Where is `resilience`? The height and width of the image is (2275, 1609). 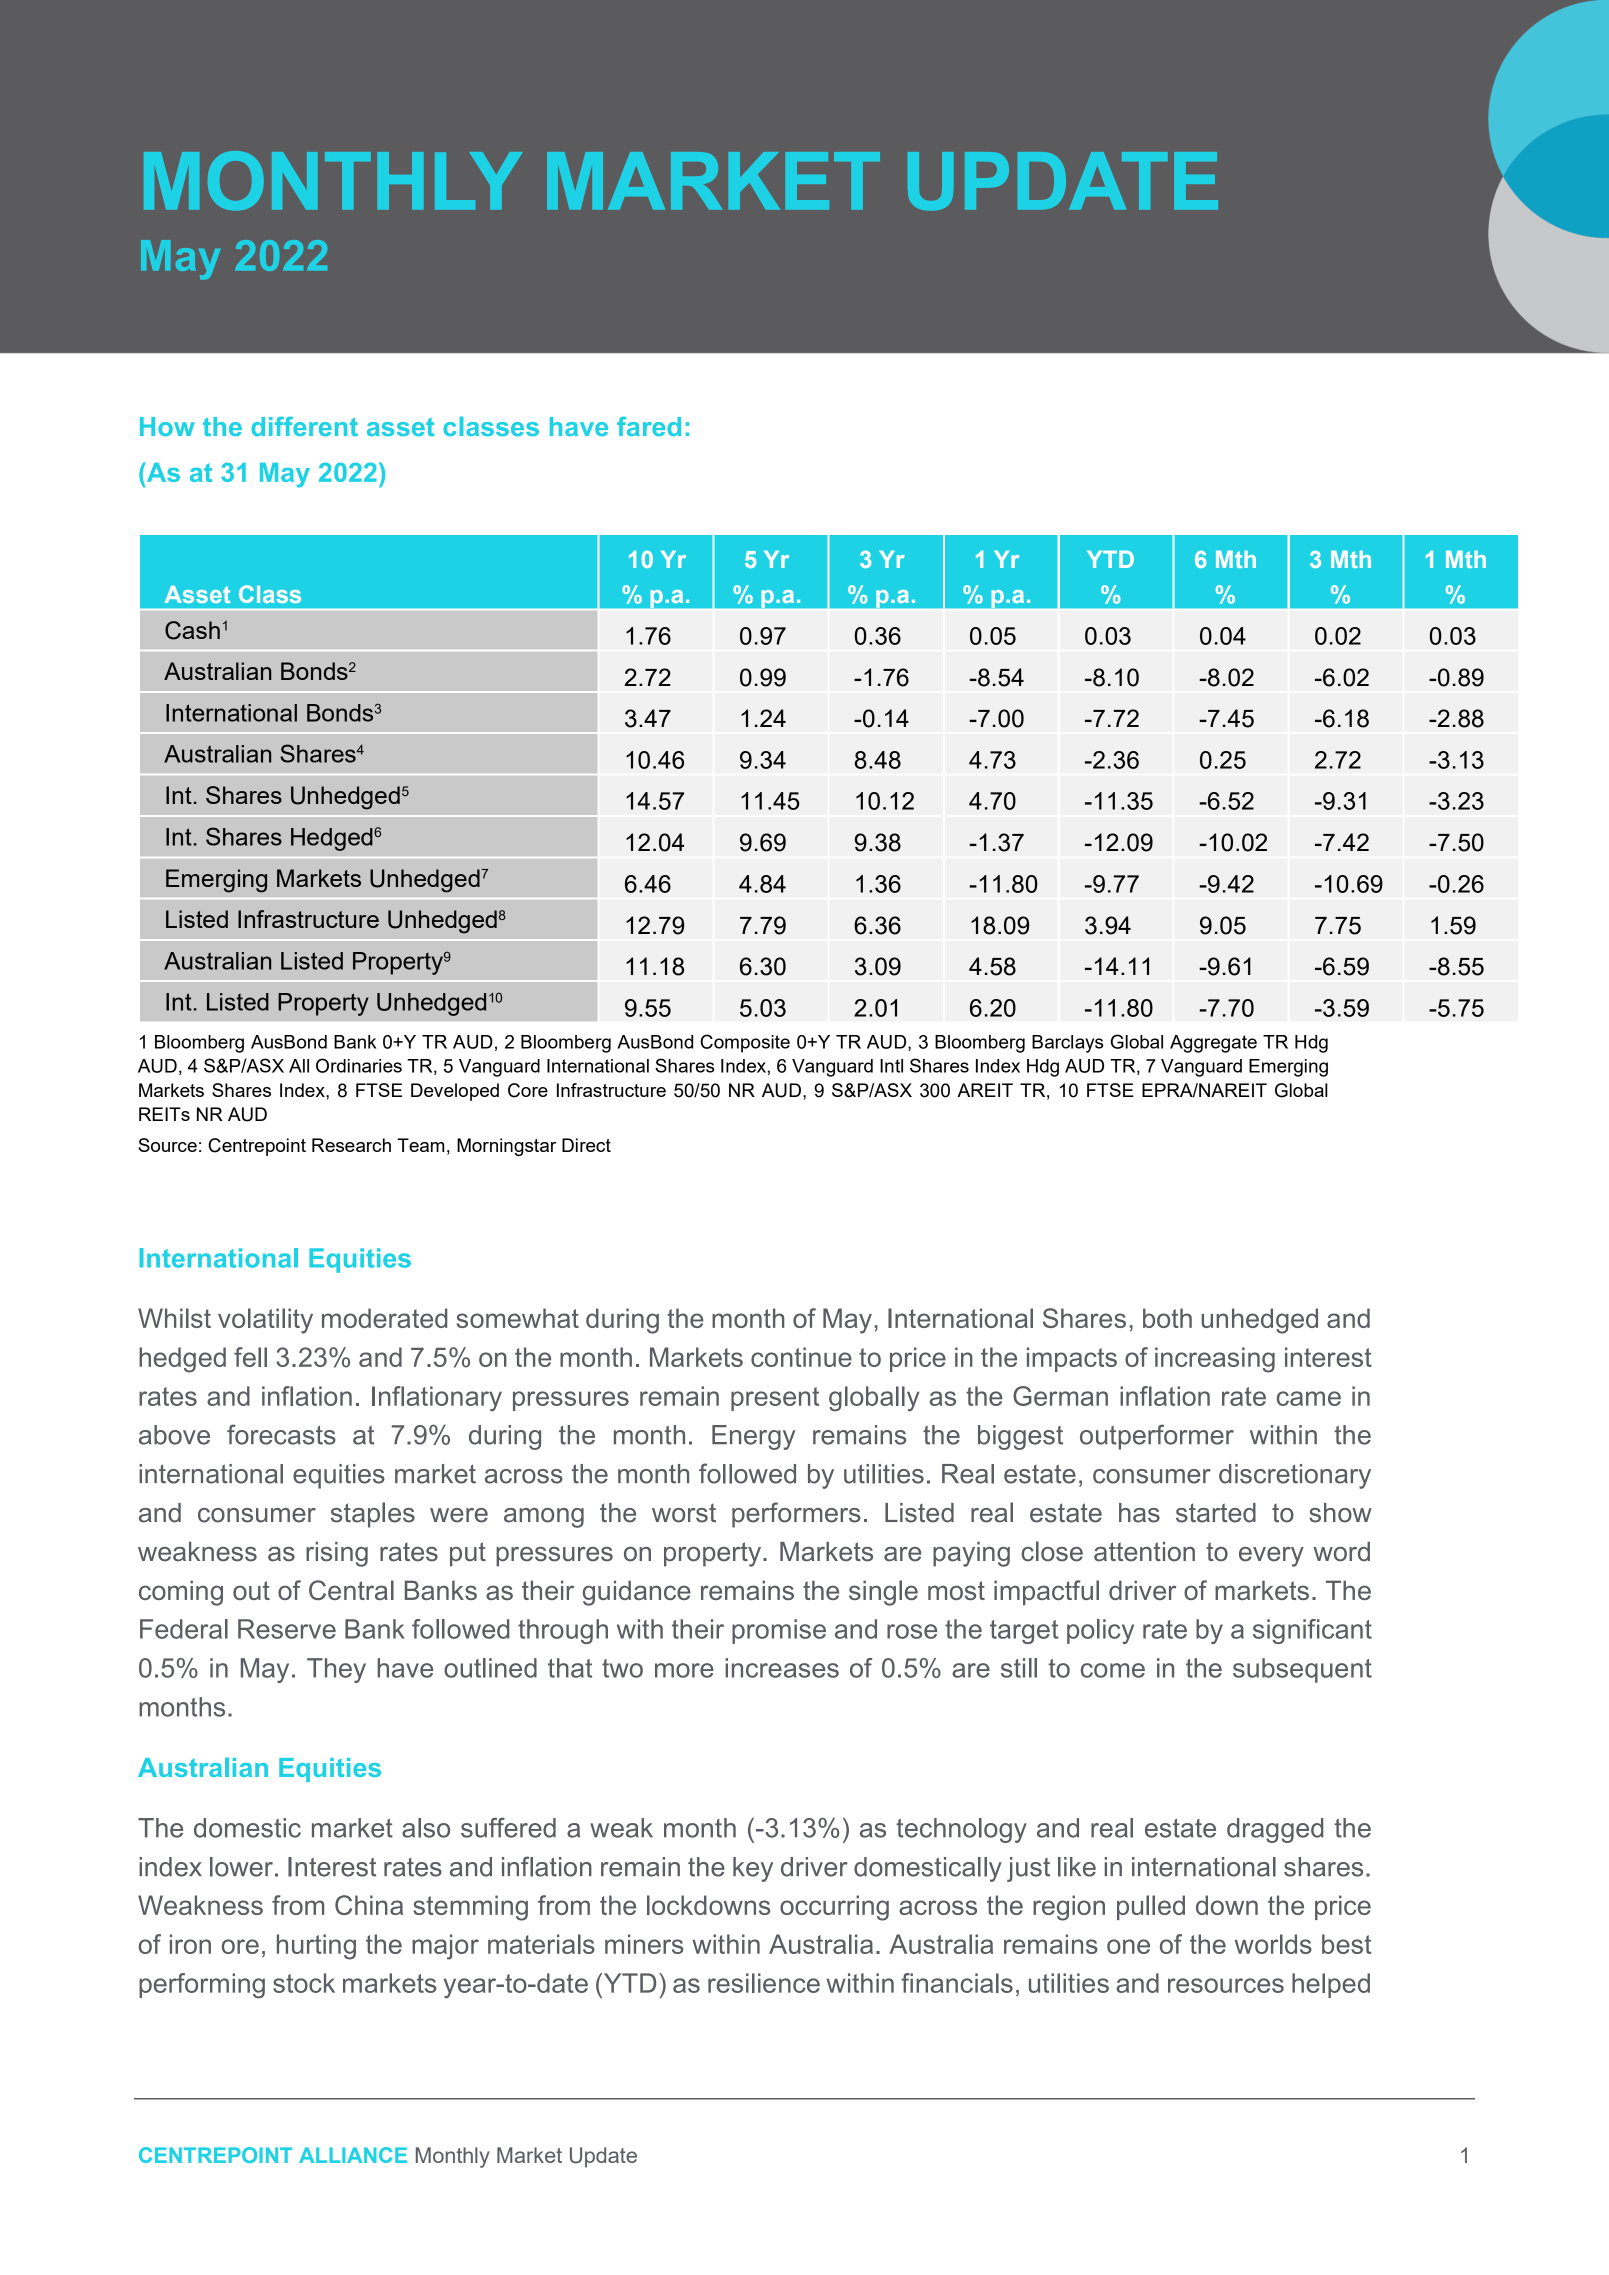 resilience is located at coordinates (764, 1983).
